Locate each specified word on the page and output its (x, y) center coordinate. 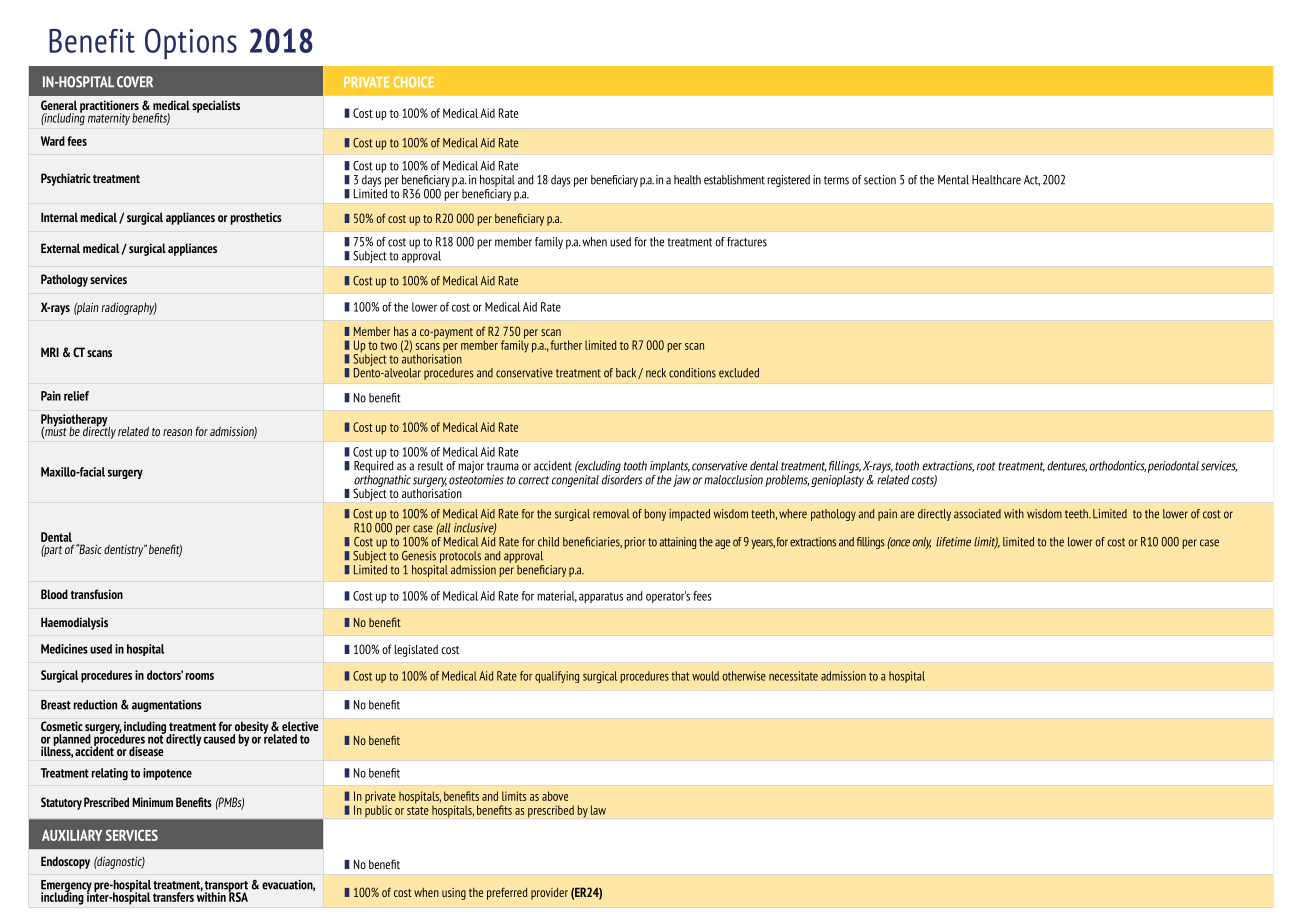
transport (226, 887)
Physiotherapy (75, 421)
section (880, 180)
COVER (135, 82)
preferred (507, 893)
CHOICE (414, 82)
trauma (503, 466)
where (793, 514)
